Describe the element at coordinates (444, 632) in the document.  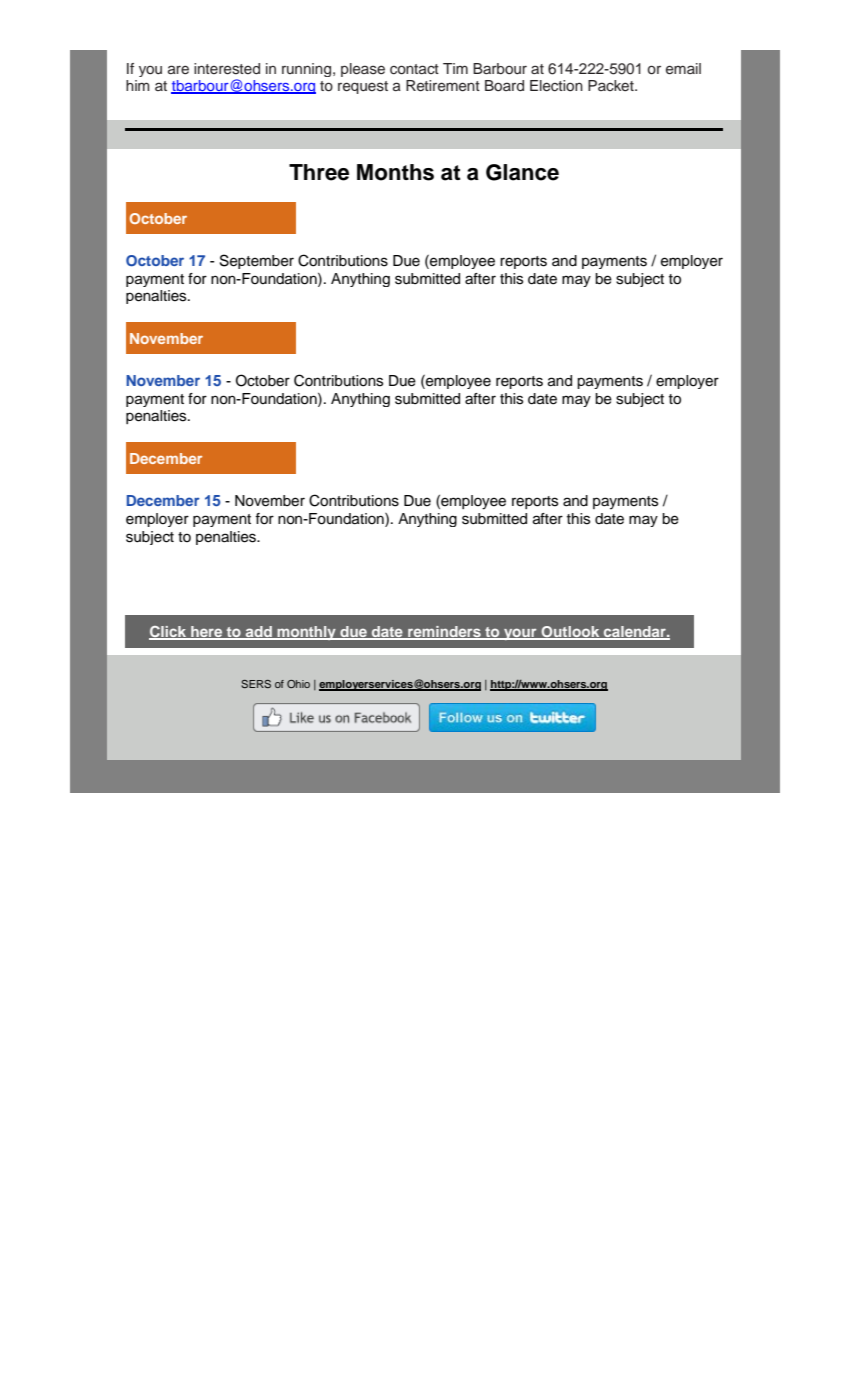
I see `reminders` at that location.
